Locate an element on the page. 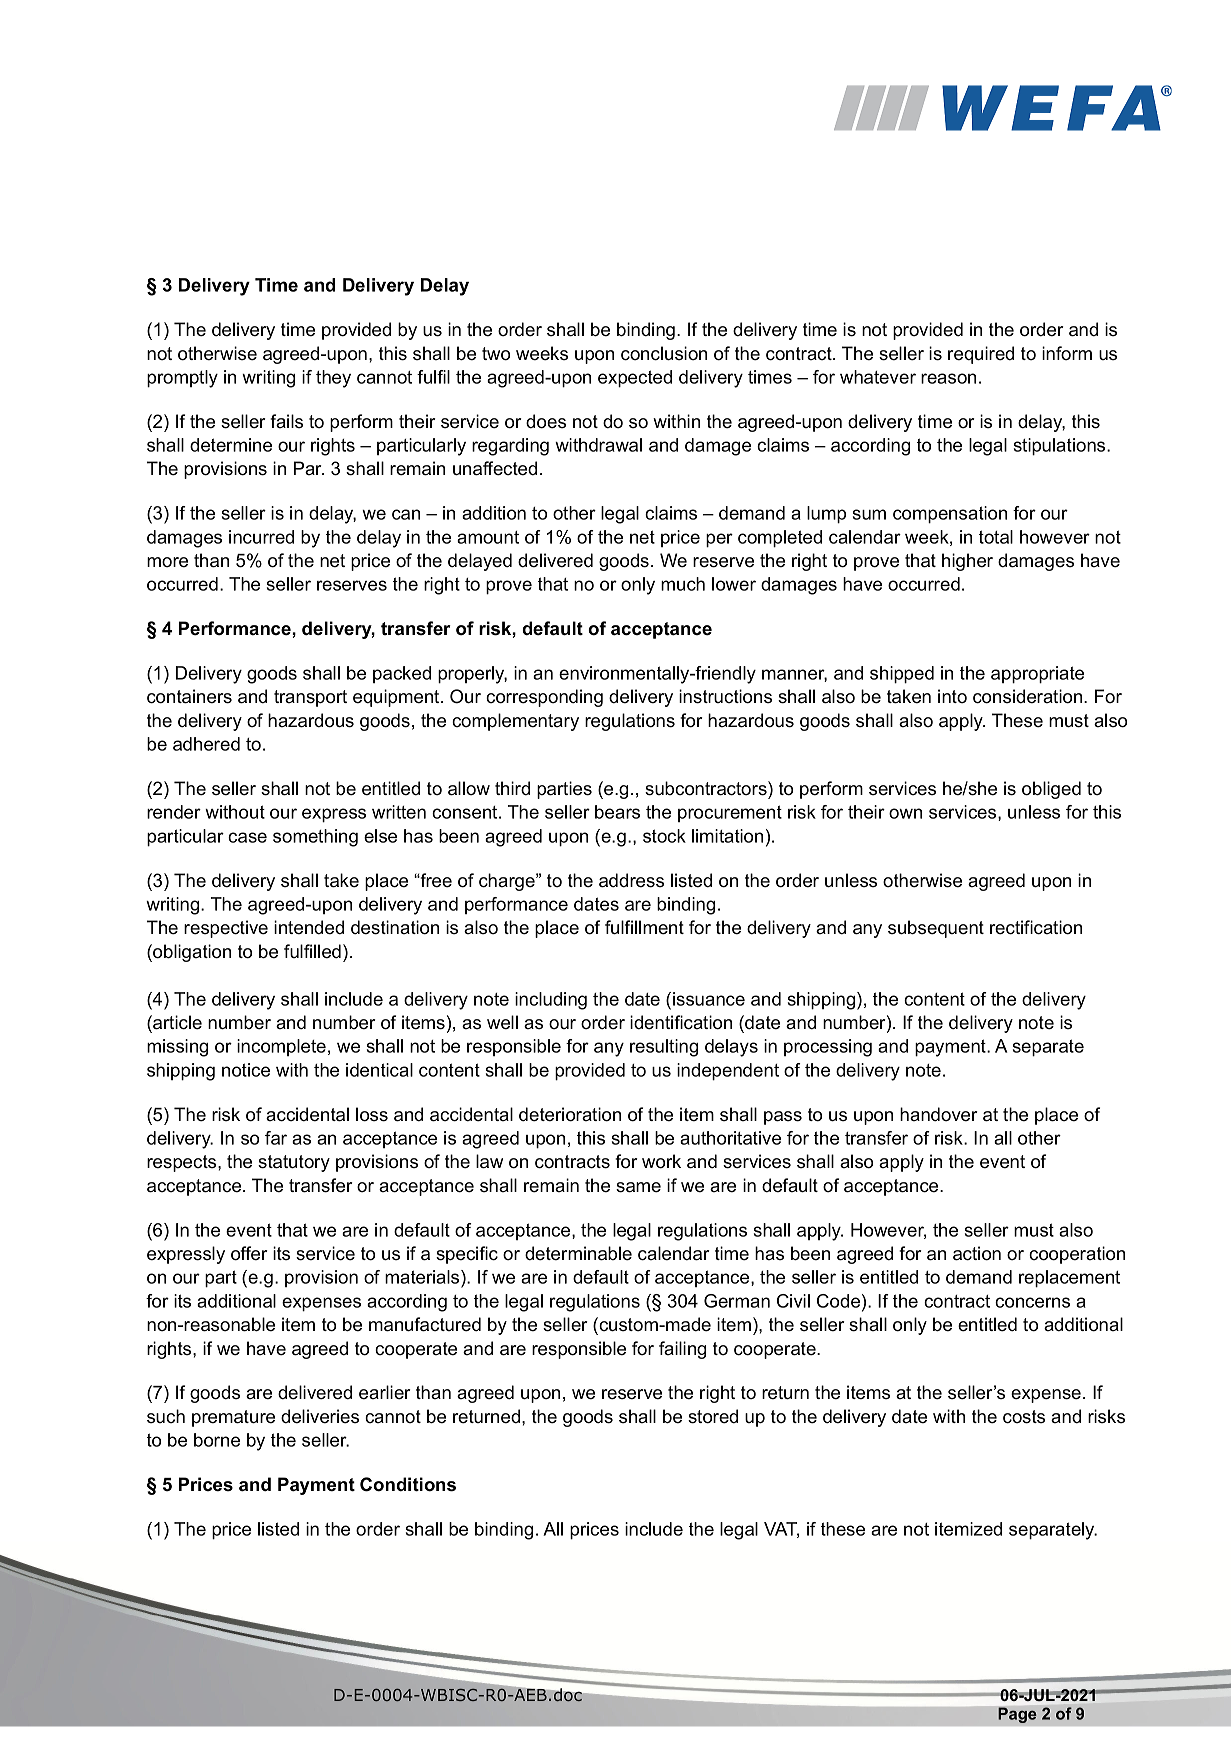 The width and height of the image is (1231, 1742). corresponding is located at coordinates (544, 698).
